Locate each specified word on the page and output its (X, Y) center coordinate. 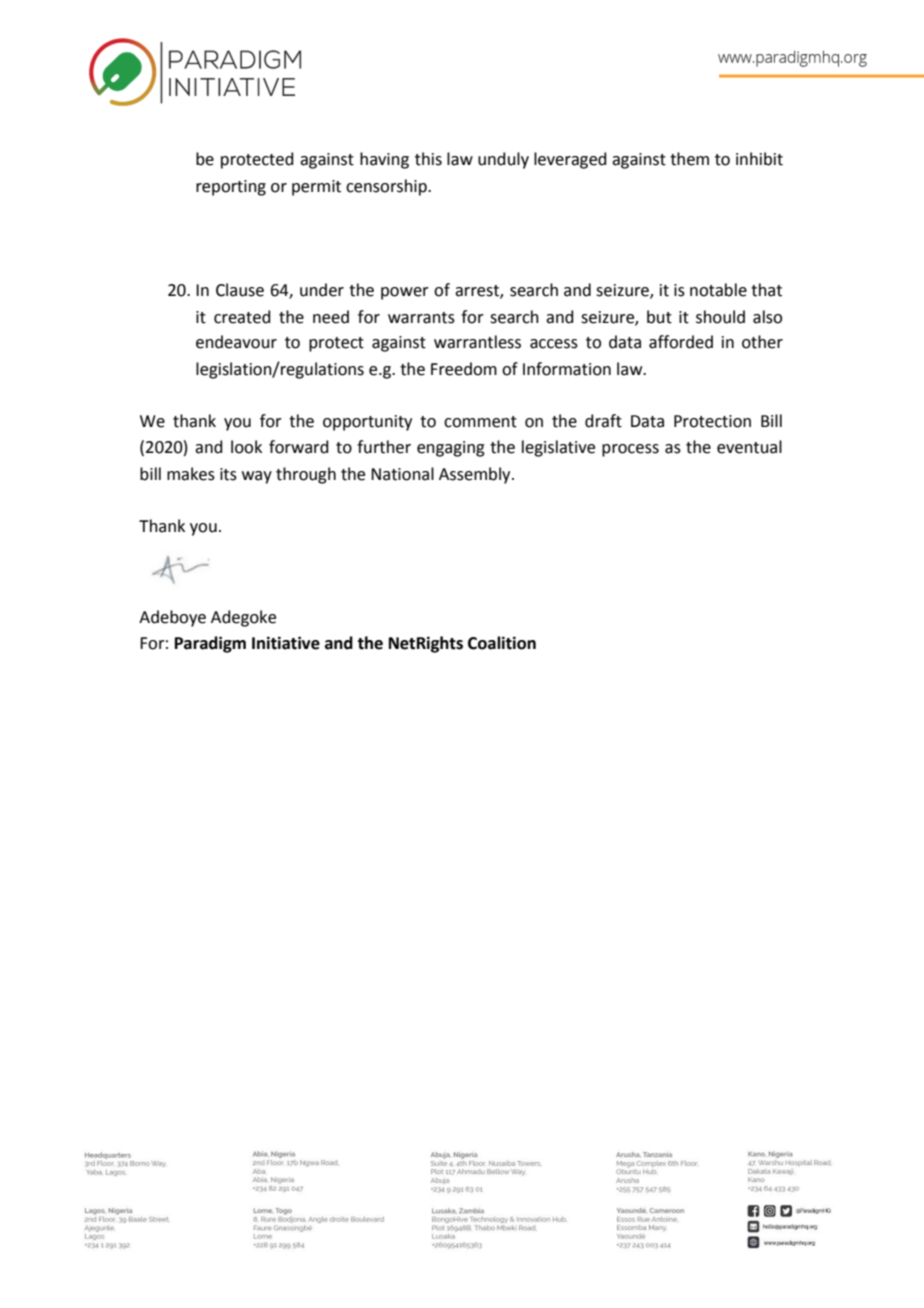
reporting (231, 188)
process (630, 450)
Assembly (476, 475)
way (257, 477)
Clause (240, 290)
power (405, 293)
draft (603, 421)
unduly (503, 160)
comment (480, 422)
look (246, 447)
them (689, 159)
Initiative (286, 643)
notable (718, 290)
